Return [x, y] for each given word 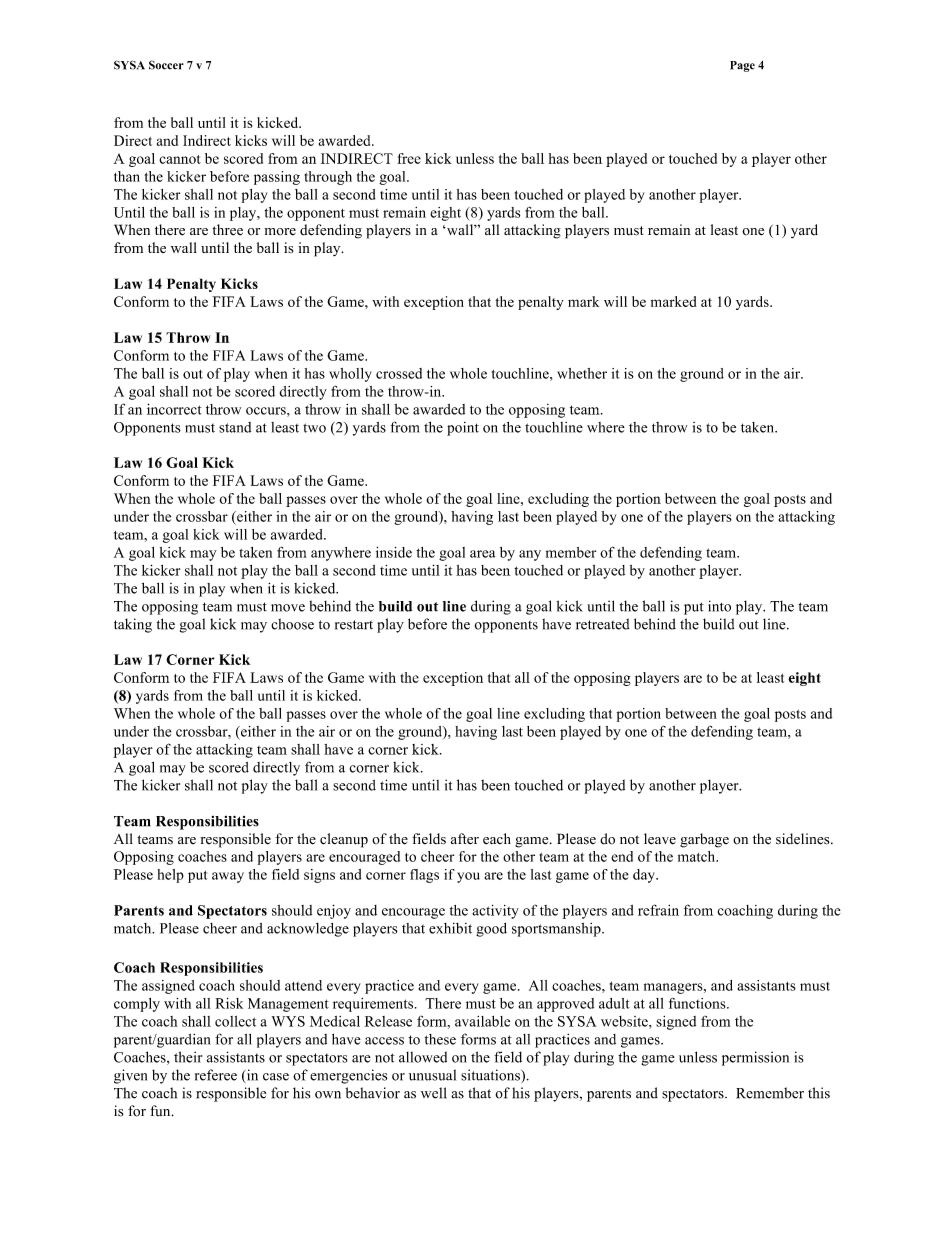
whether [582, 373]
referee [216, 1075]
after [465, 839]
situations [491, 1075]
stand [235, 427]
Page [742, 66]
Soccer [166, 65]
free [409, 158]
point [463, 429]
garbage [704, 840]
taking [133, 625]
